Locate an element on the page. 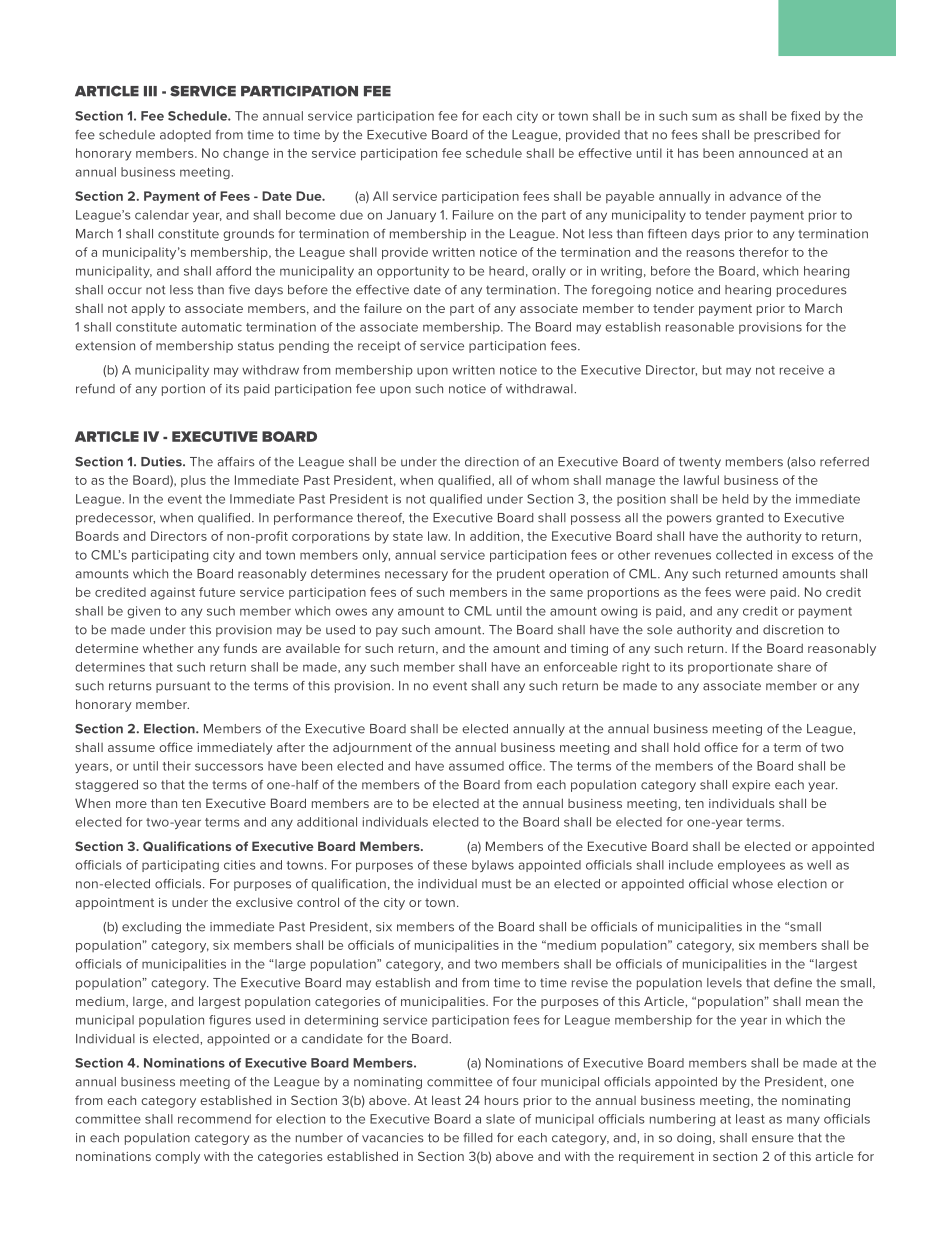 The width and height of the document is (952, 1233). discretion is located at coordinates (793, 630).
